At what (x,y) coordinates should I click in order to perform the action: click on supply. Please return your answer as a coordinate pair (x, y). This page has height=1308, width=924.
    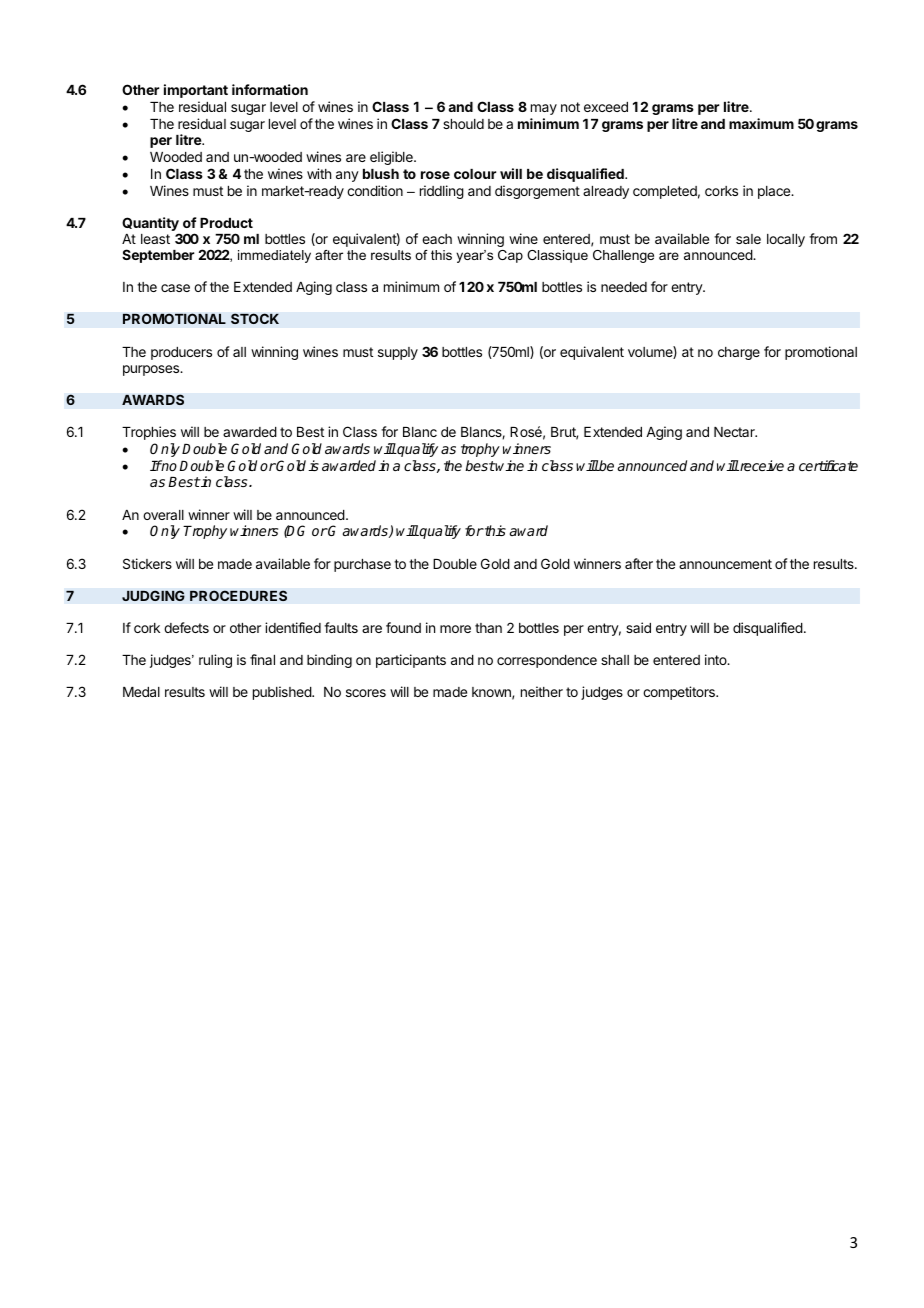
    Looking at the image, I should click on (398, 353).
